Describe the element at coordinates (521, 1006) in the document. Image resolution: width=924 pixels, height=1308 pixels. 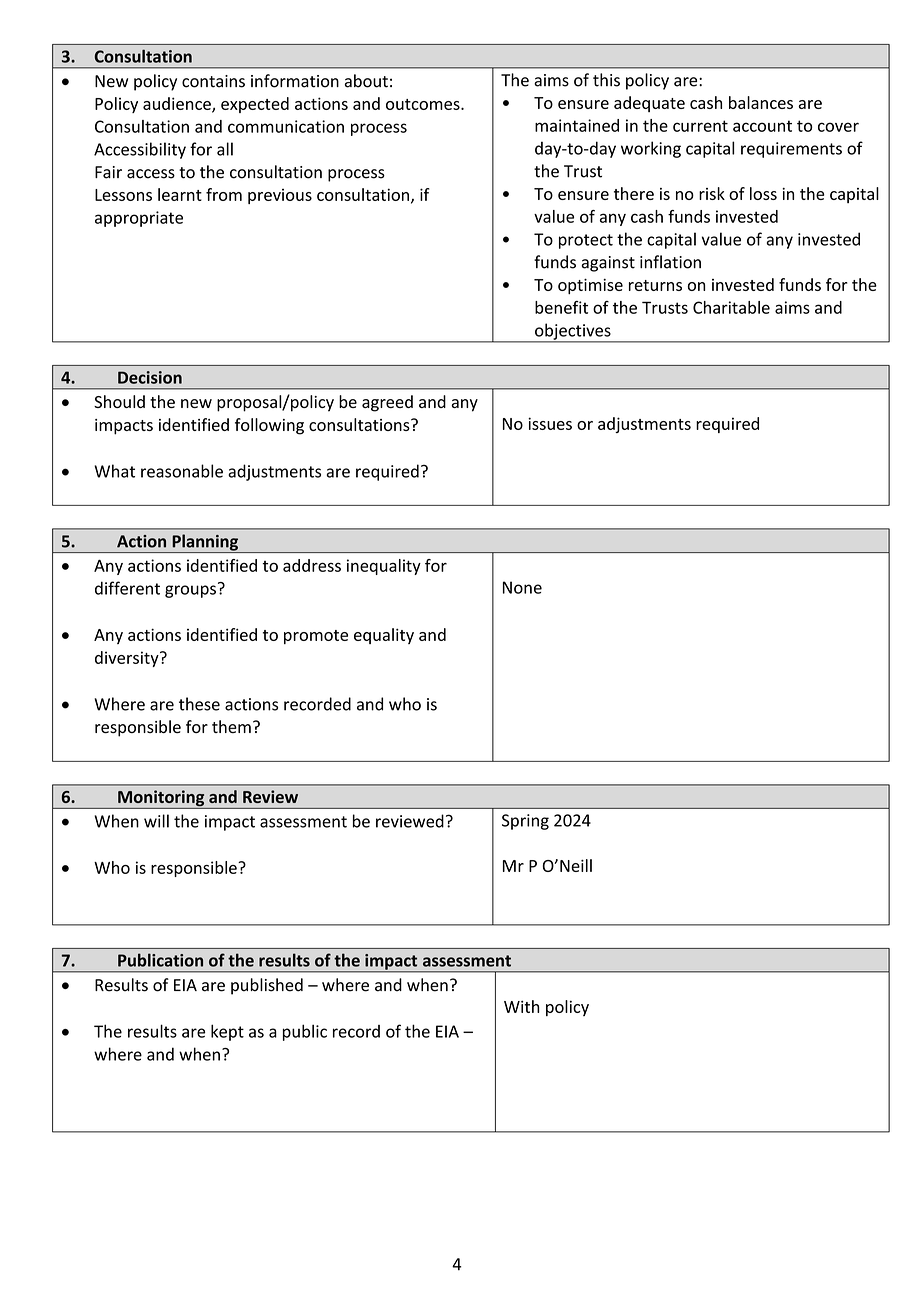
I see `With` at that location.
